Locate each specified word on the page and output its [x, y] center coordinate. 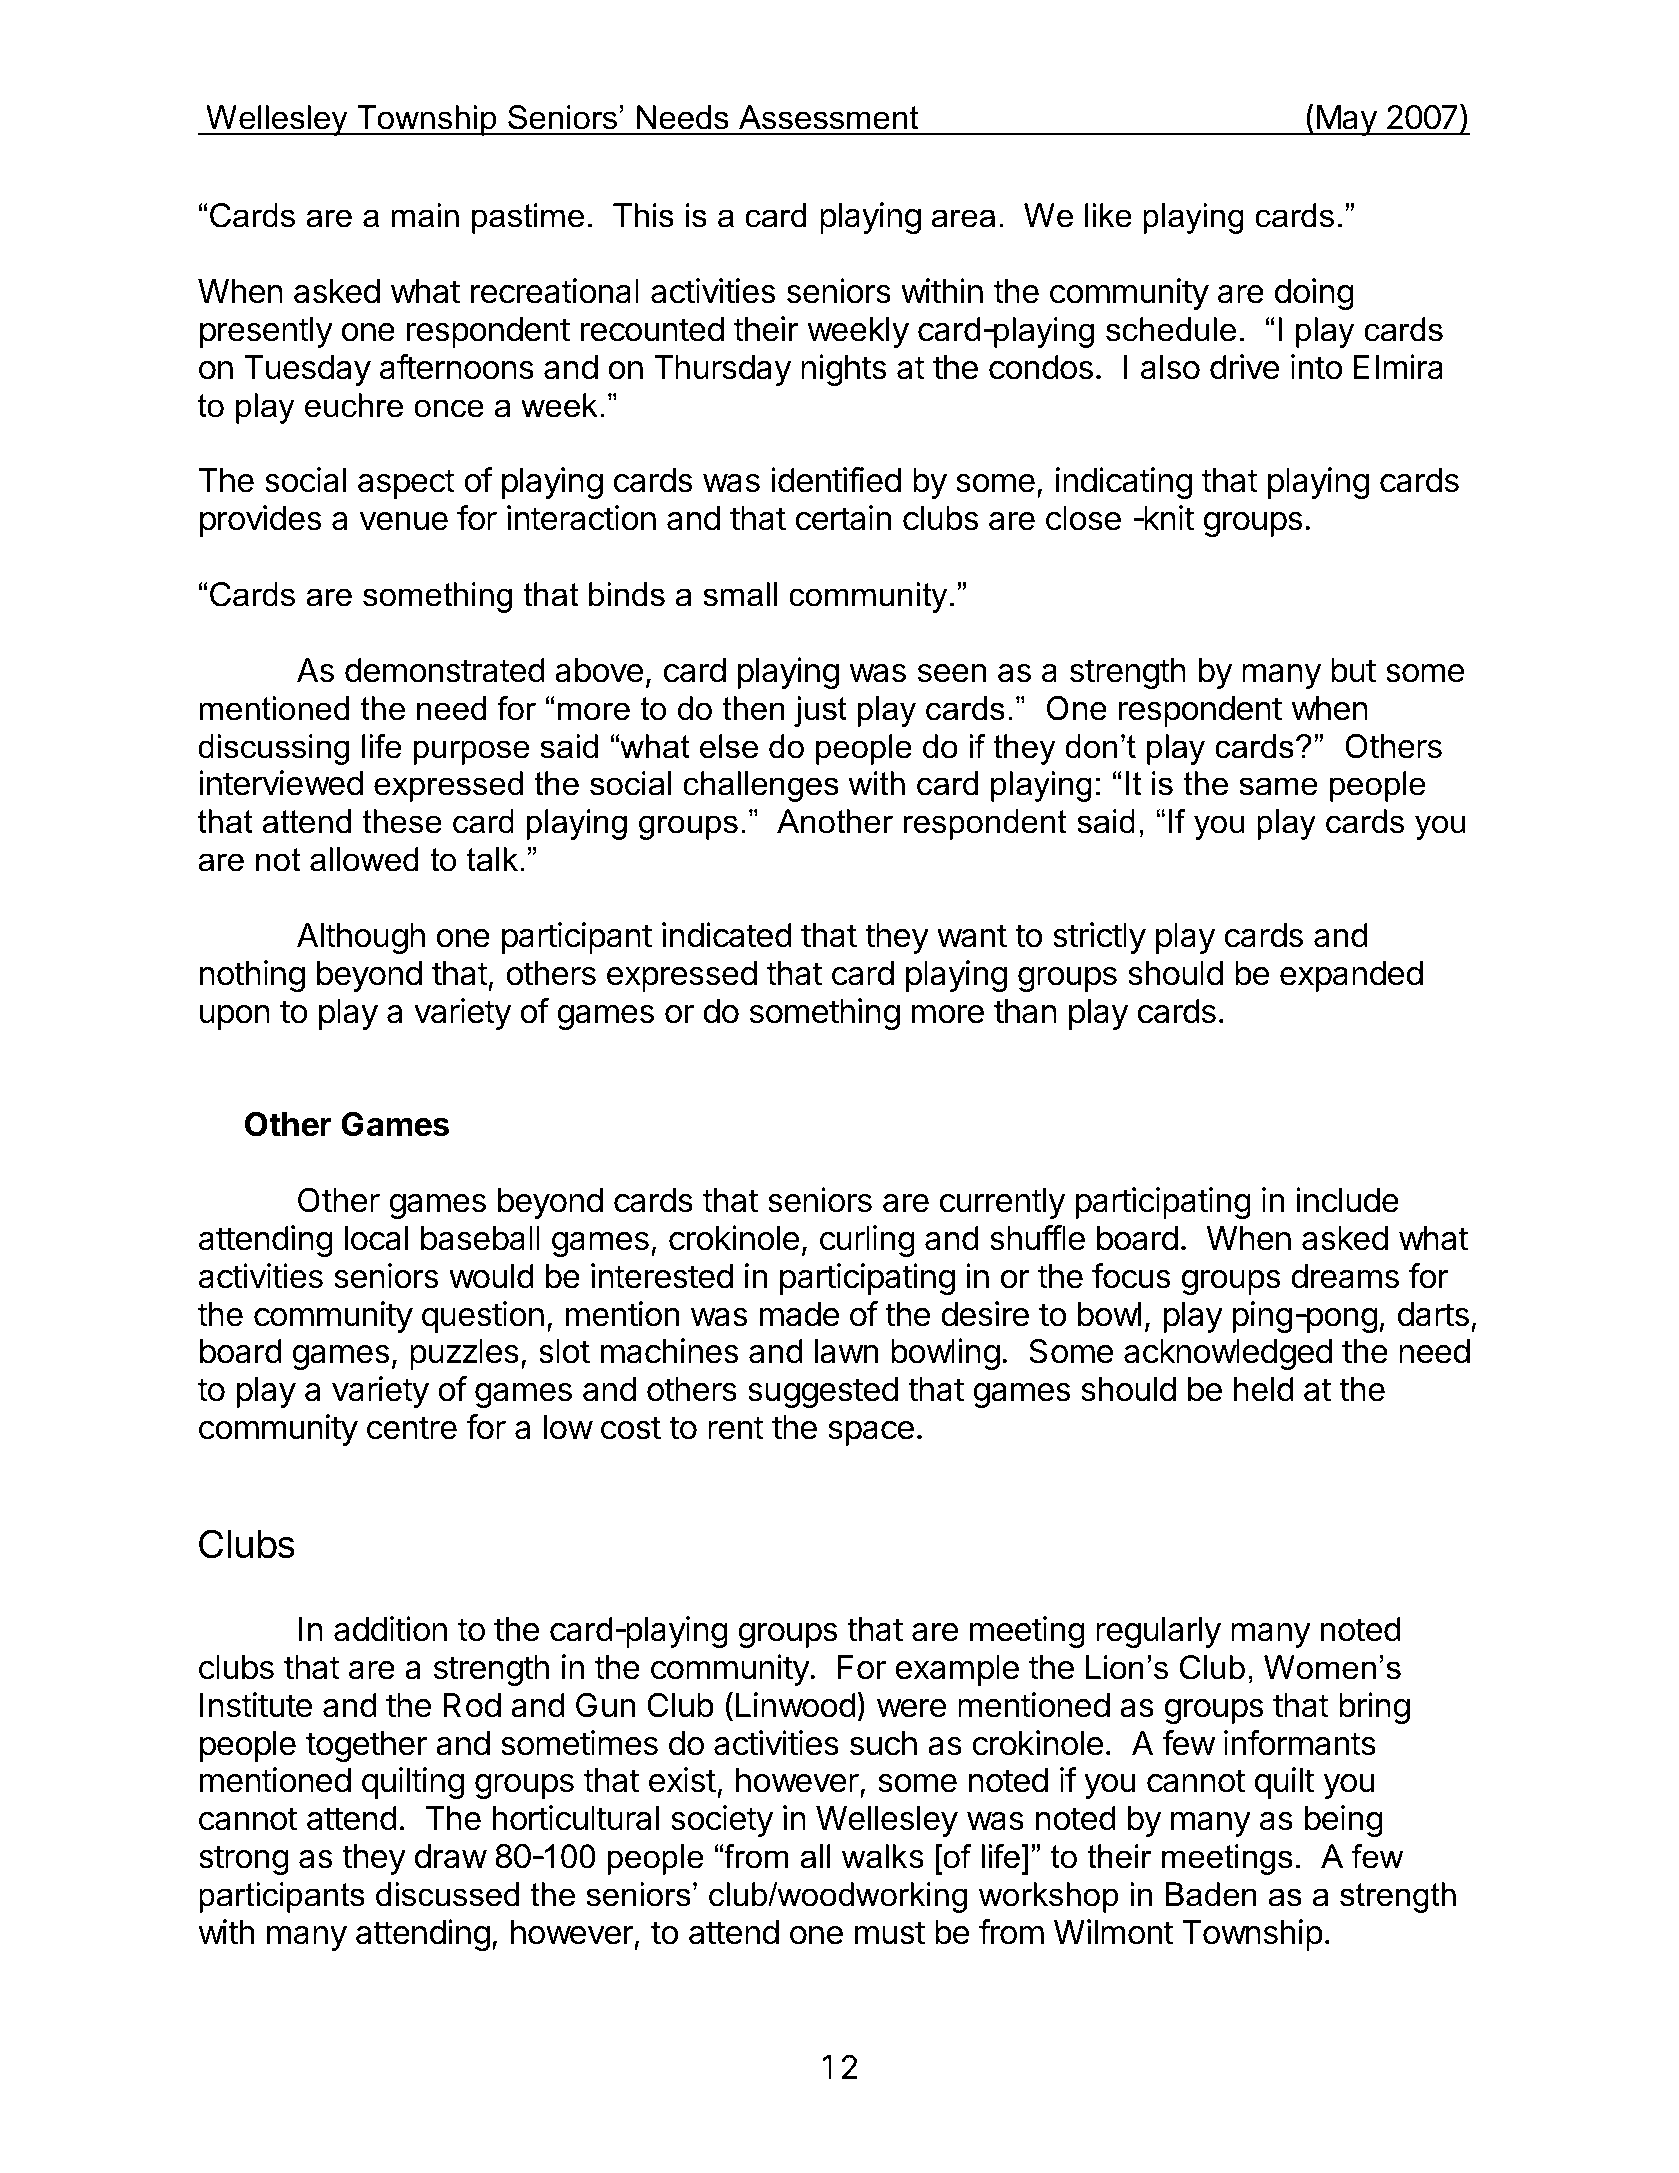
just [820, 711]
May [1346, 120]
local [376, 1238]
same [1278, 786]
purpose [471, 752]
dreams [1345, 1276]
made [799, 1314]
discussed [447, 1894]
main [425, 215]
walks [883, 1856]
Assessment [828, 117]
